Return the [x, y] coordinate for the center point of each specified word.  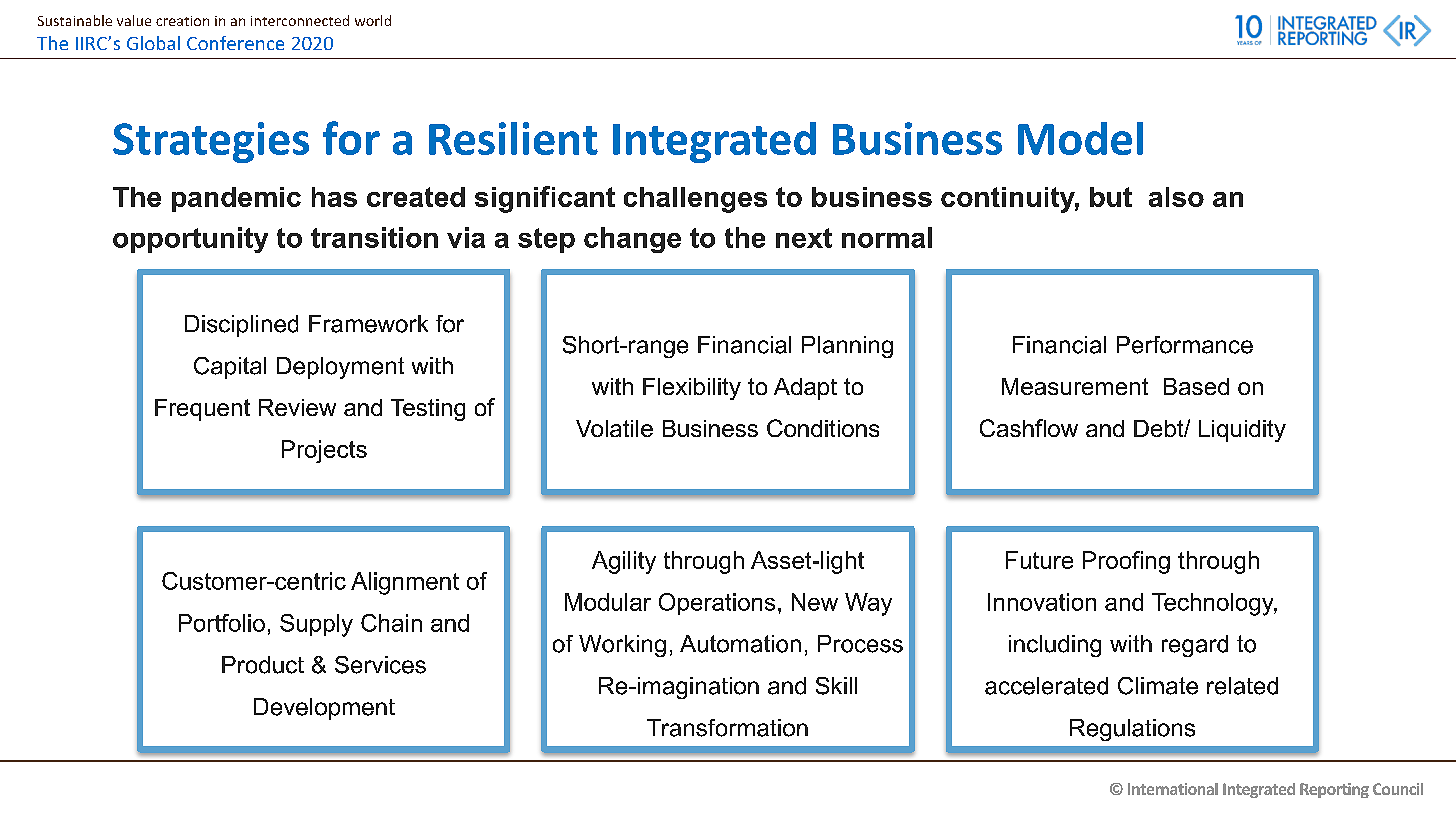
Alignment [405, 583]
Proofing [1126, 562]
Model [1080, 138]
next [804, 238]
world [373, 20]
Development [324, 709]
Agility [624, 562]
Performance [1185, 345]
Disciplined [241, 326]
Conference [235, 43]
